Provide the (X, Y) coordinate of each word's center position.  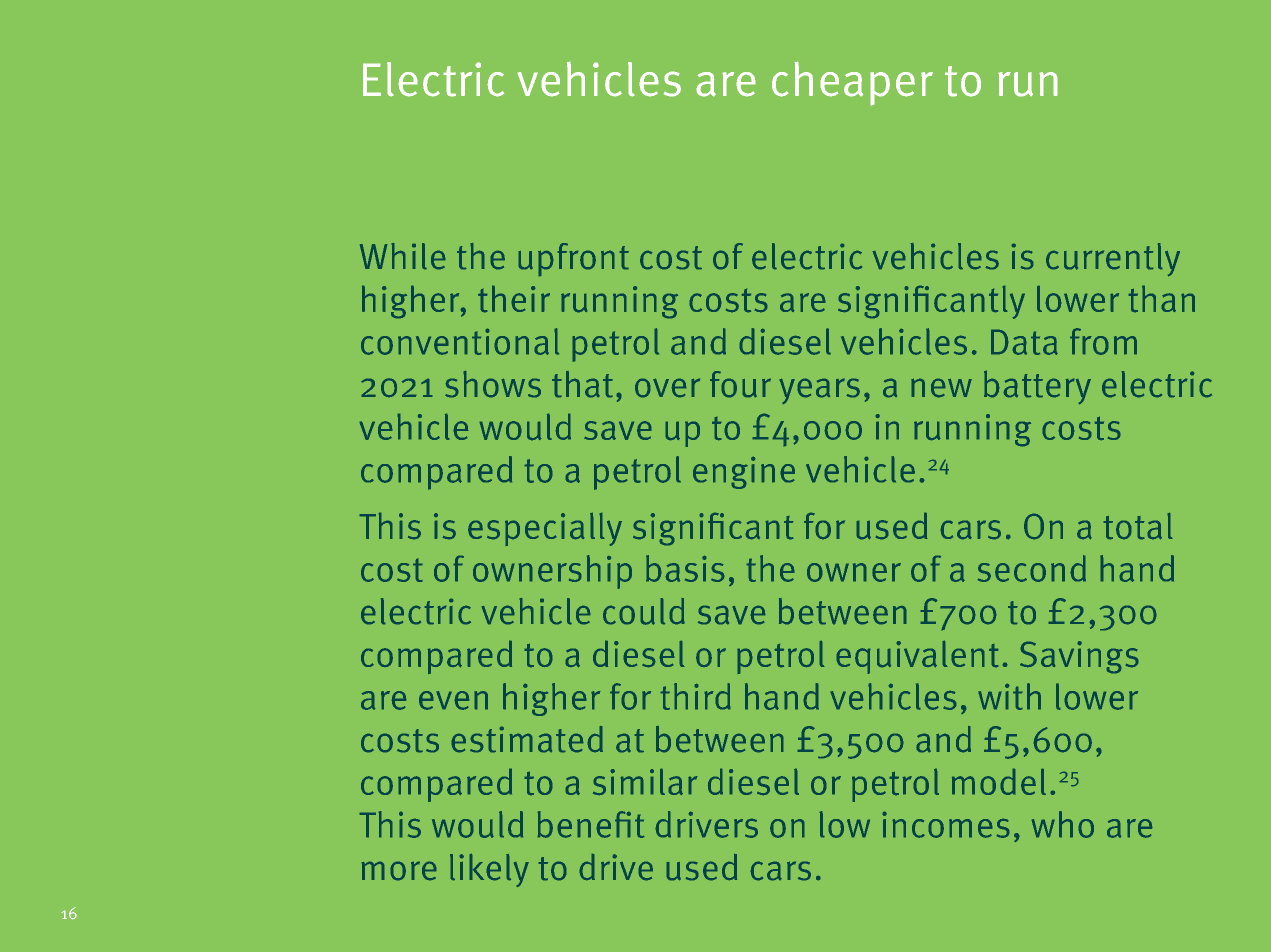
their (514, 299)
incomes (946, 825)
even (453, 700)
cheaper (852, 83)
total (1138, 526)
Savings (1079, 657)
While (402, 256)
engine (744, 473)
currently (1113, 259)
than (1162, 299)
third (695, 696)
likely (489, 870)
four (740, 384)
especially (545, 529)
